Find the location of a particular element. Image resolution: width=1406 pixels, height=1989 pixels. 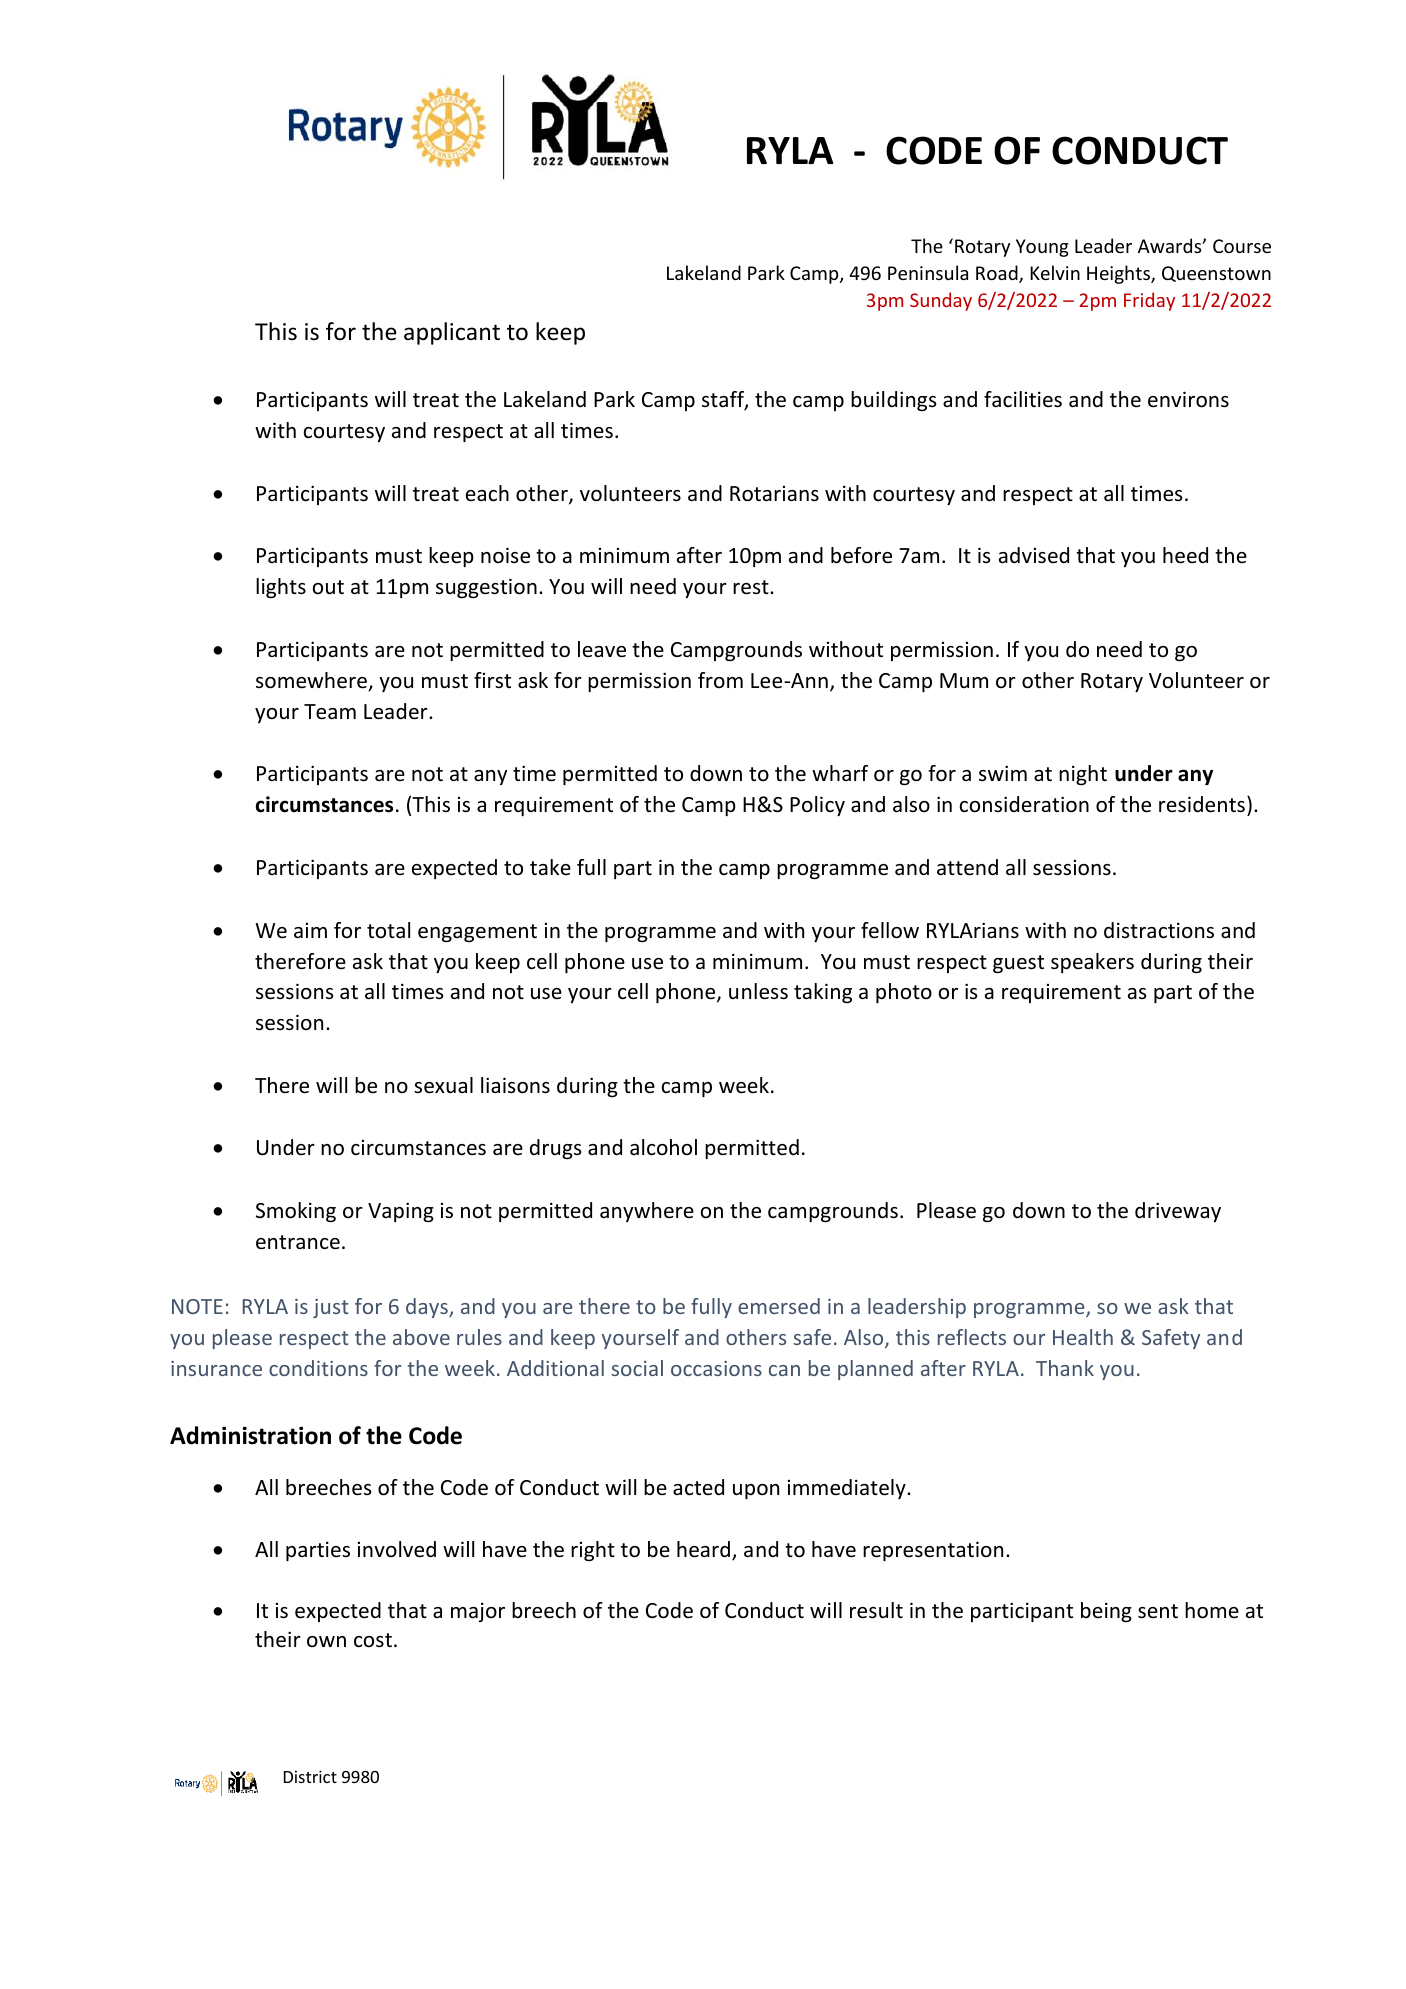

District is located at coordinates (310, 1776).
